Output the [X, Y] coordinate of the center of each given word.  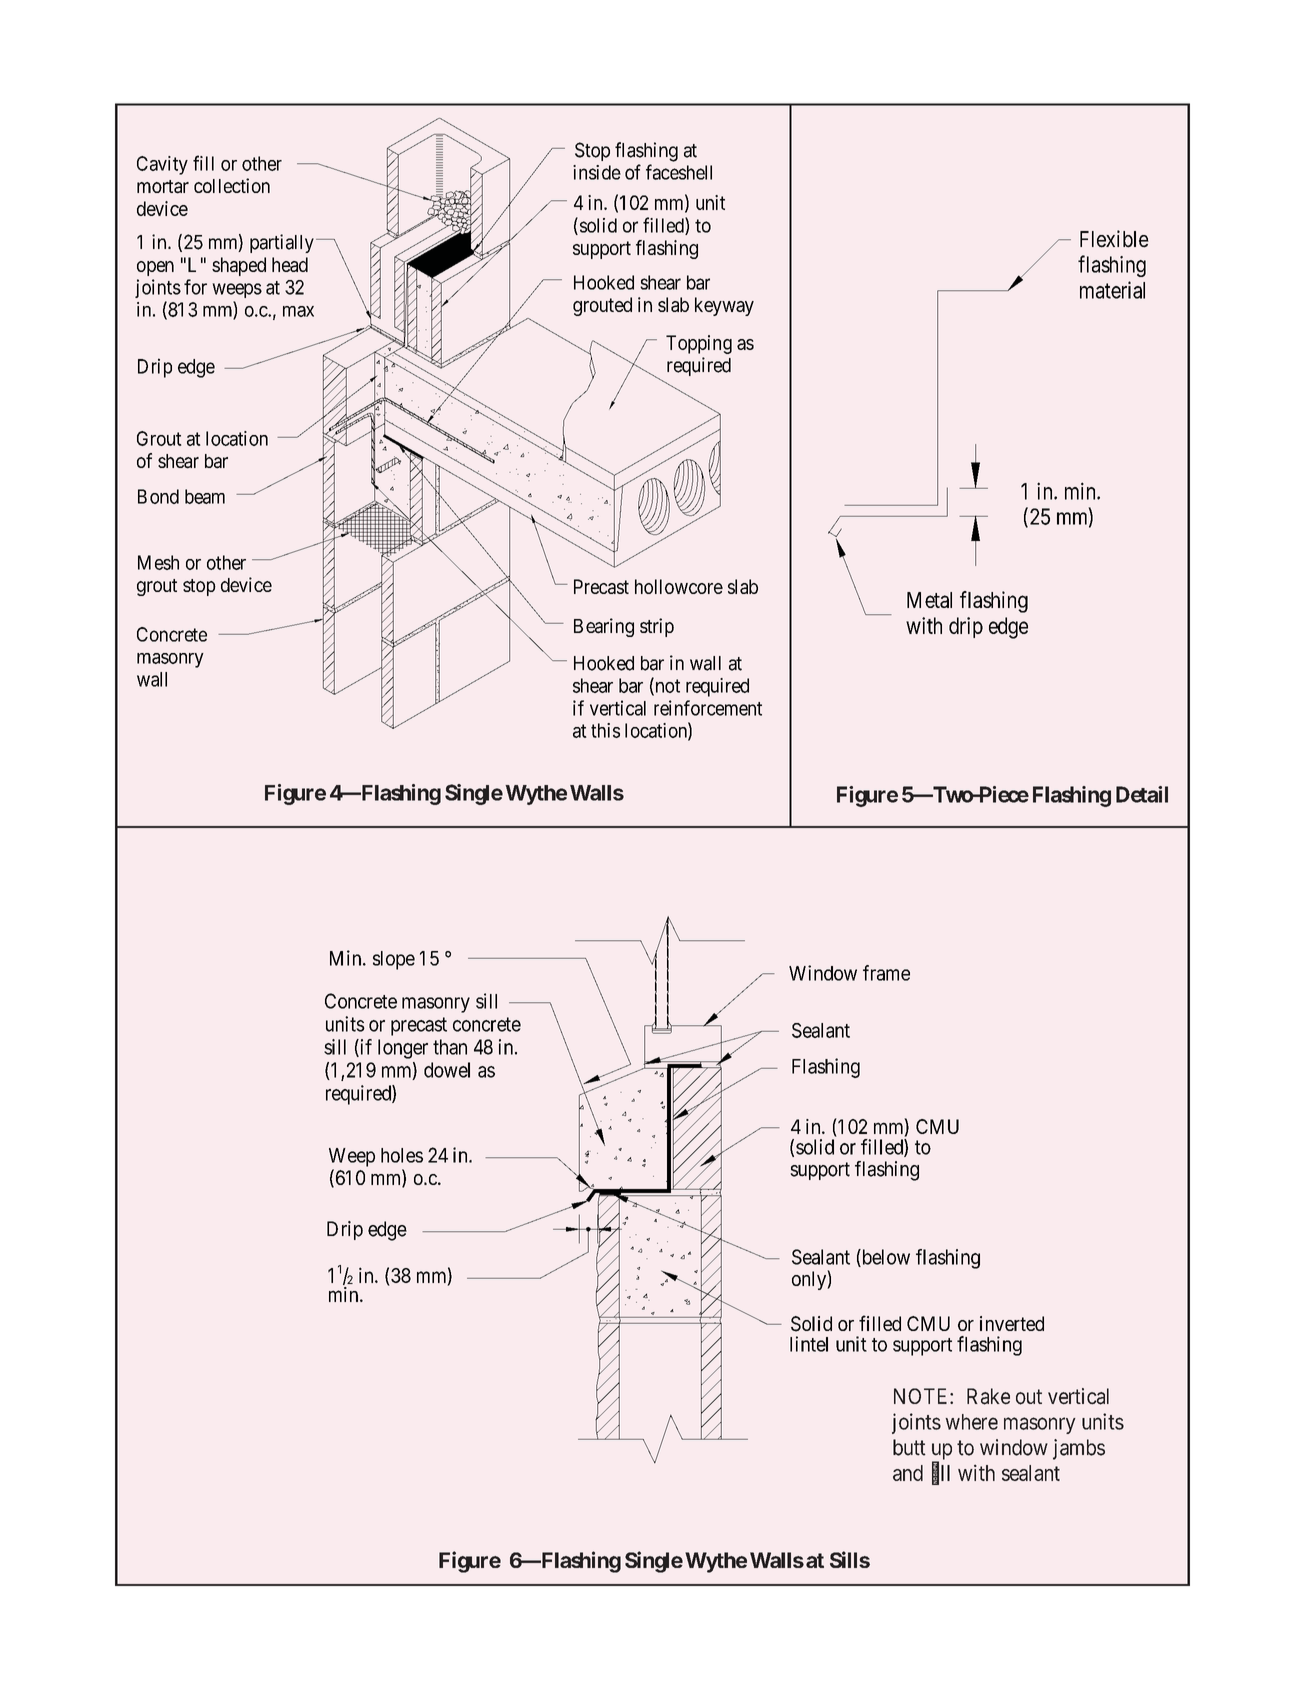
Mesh [158, 562]
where [971, 1422]
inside [597, 172]
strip [657, 627]
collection [232, 185]
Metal [929, 600]
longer [403, 1049]
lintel [809, 1344]
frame [886, 973]
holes [402, 1155]
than [450, 1047]
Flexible [1114, 239]
